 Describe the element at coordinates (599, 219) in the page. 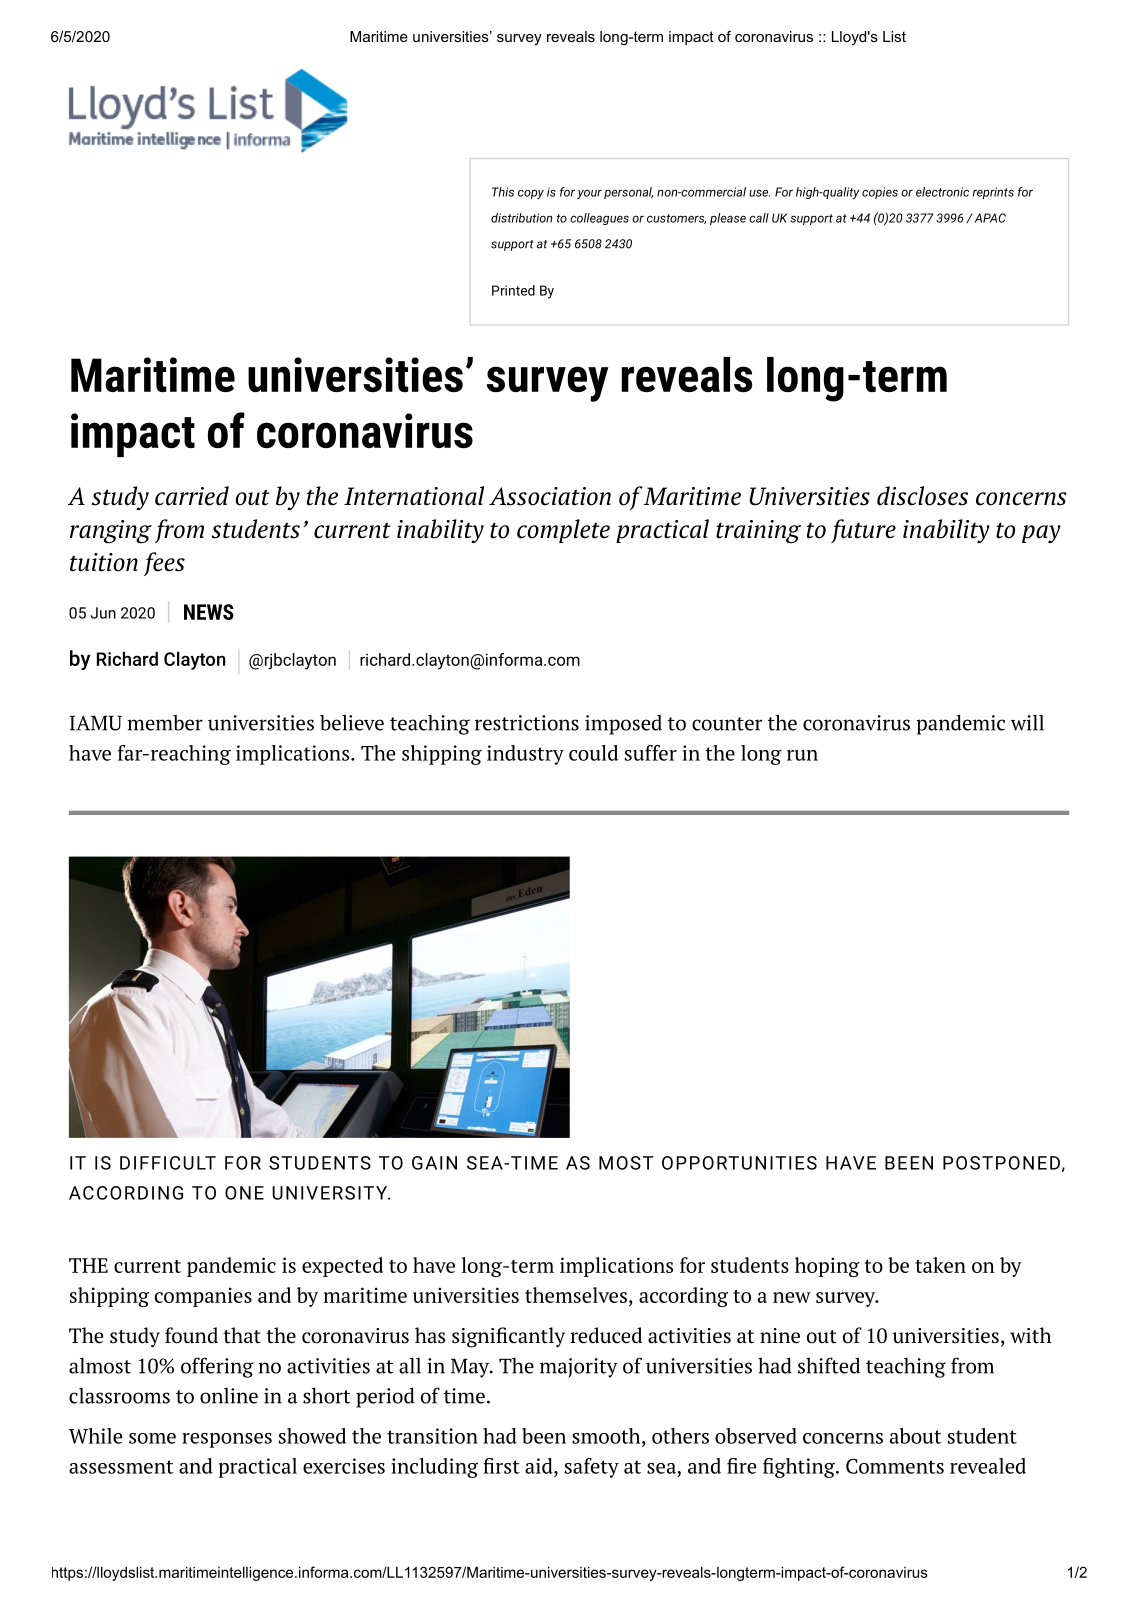

I see `colleagues` at that location.
